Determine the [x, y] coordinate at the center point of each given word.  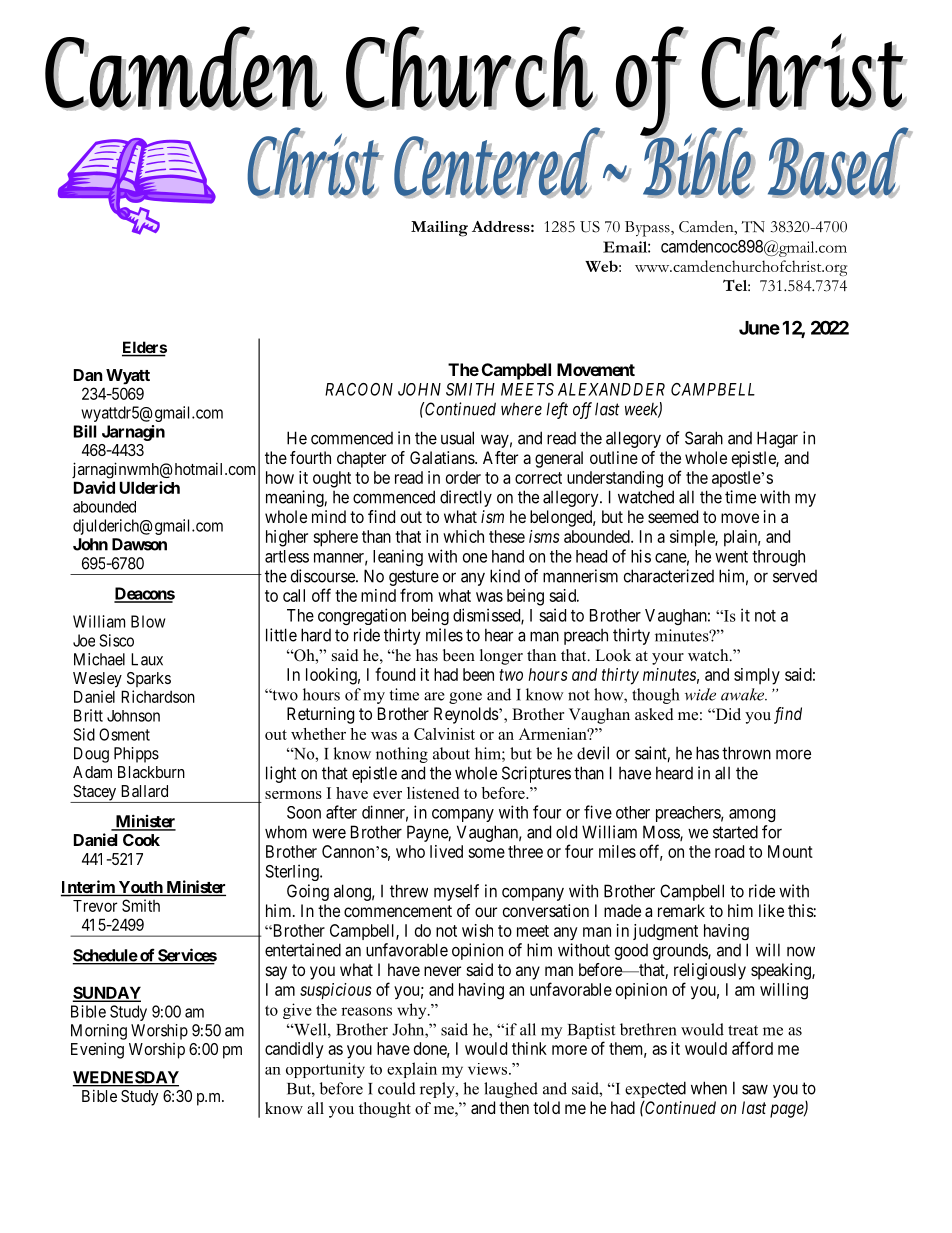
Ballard [144, 791]
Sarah [704, 438]
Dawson [139, 544]
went [731, 557]
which [463, 536]
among [752, 815]
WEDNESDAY [125, 1078]
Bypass [648, 229]
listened [433, 793]
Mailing [439, 229]
